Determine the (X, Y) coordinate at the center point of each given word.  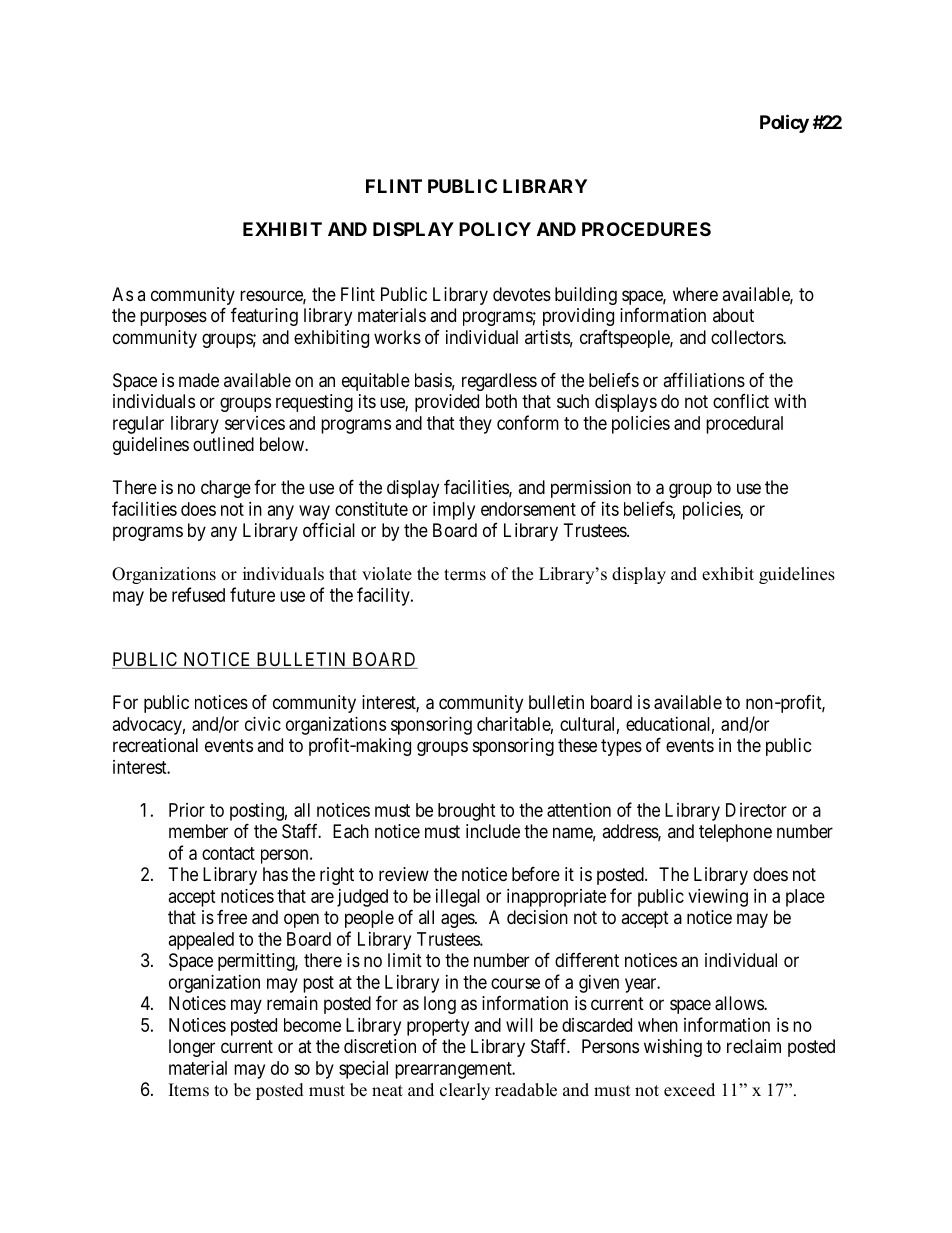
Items (189, 1090)
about (733, 315)
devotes (522, 294)
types (621, 747)
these (577, 745)
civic (263, 724)
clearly (465, 1091)
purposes (173, 318)
